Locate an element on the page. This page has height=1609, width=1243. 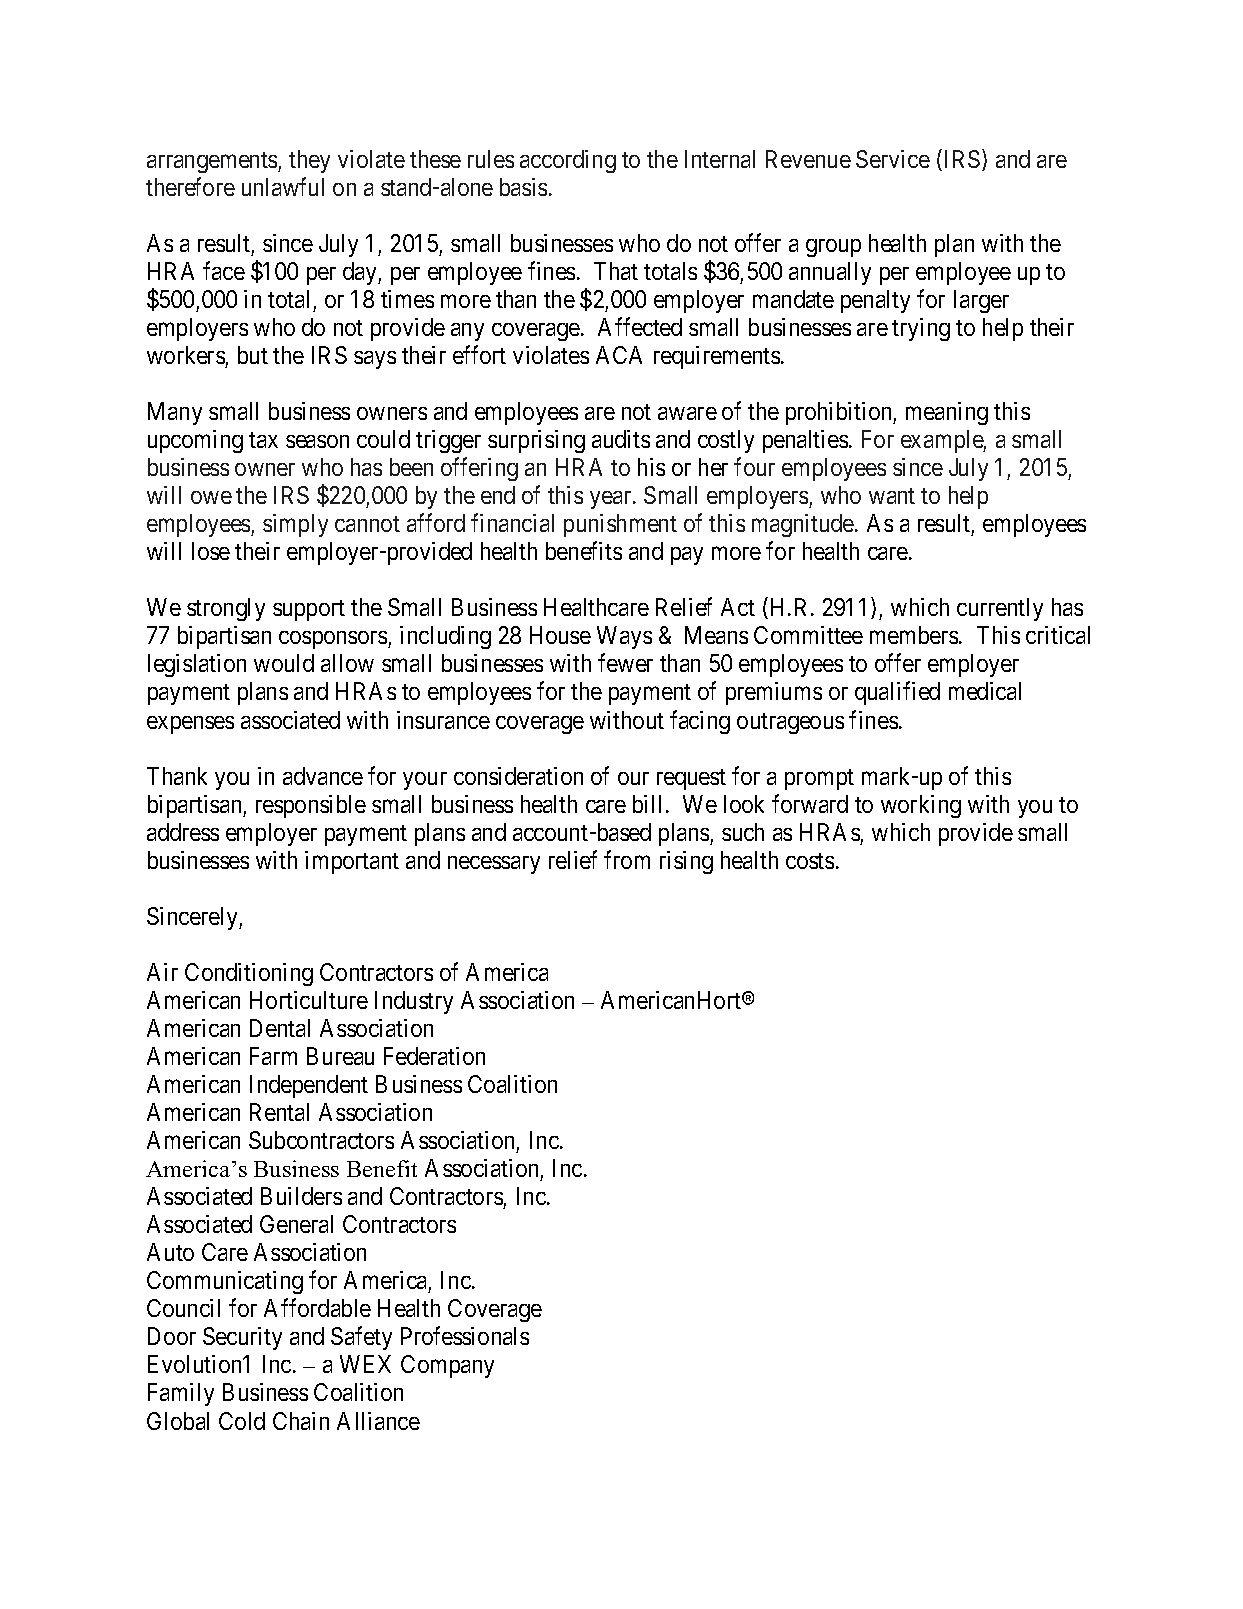
Cold is located at coordinates (242, 1421).
